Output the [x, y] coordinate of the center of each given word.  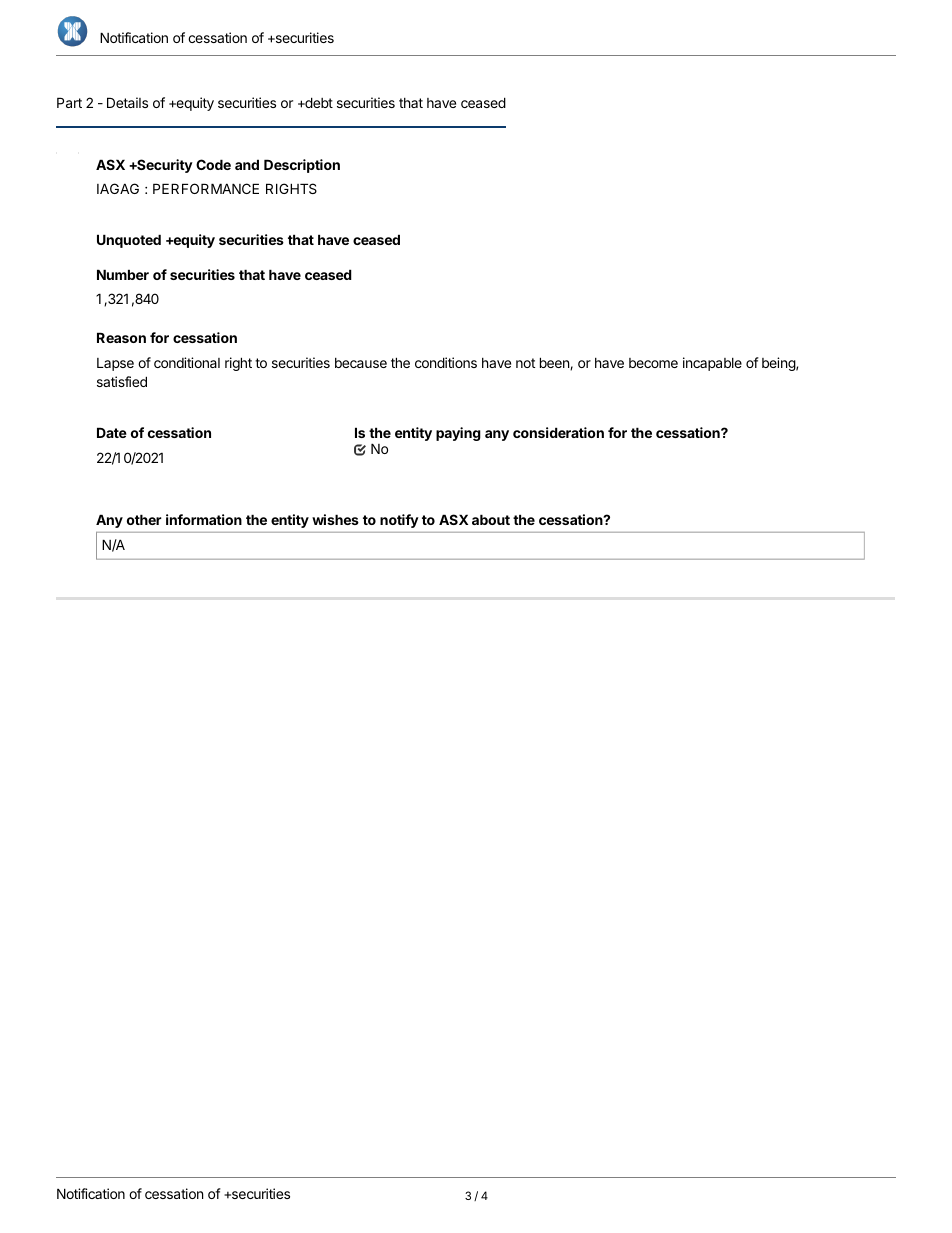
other [144, 519]
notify [399, 521]
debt [318, 102]
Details [127, 102]
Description [302, 166]
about [491, 519]
